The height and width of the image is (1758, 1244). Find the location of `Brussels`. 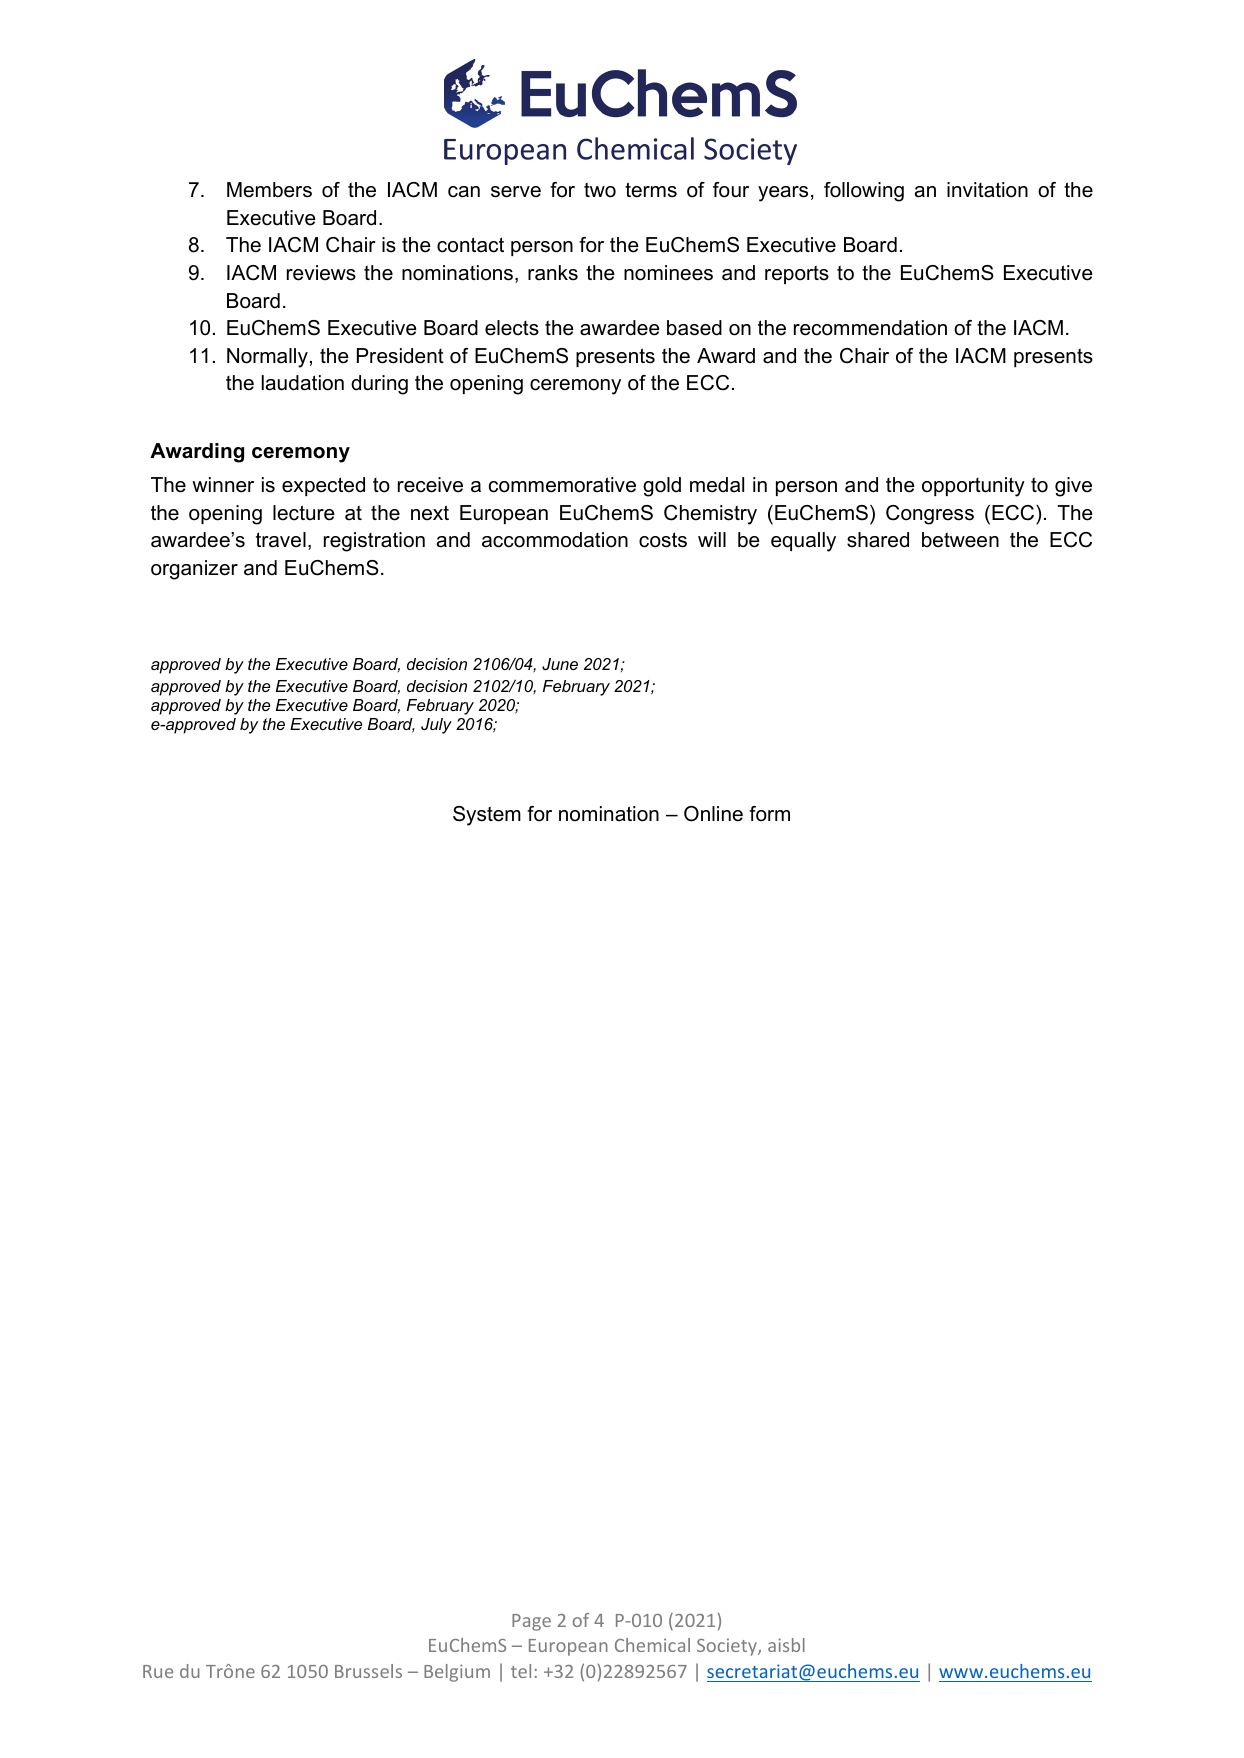

Brussels is located at coordinates (368, 1671).
